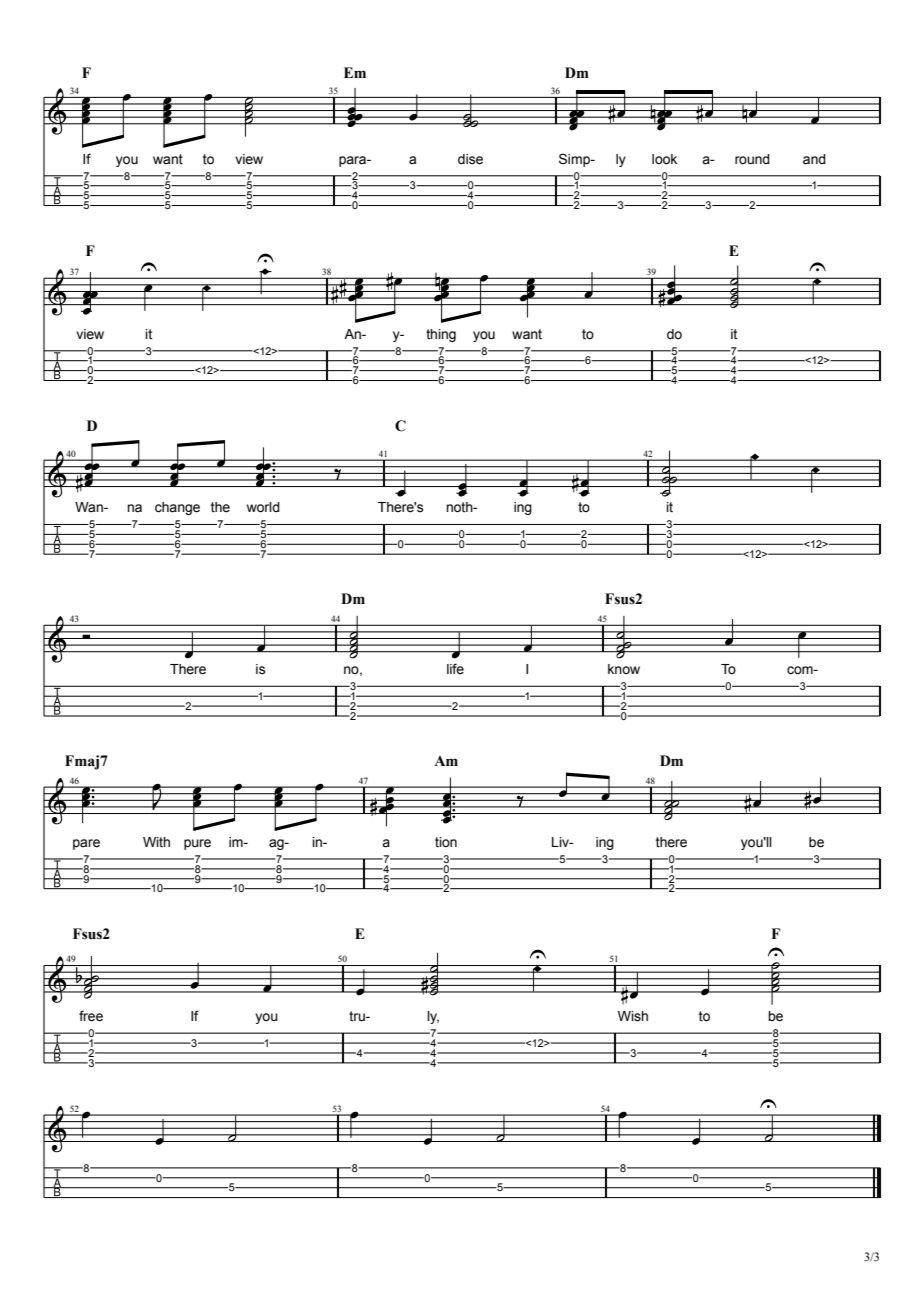 The width and height of the page is (924, 1308). I want to click on With, so click(156, 842).
